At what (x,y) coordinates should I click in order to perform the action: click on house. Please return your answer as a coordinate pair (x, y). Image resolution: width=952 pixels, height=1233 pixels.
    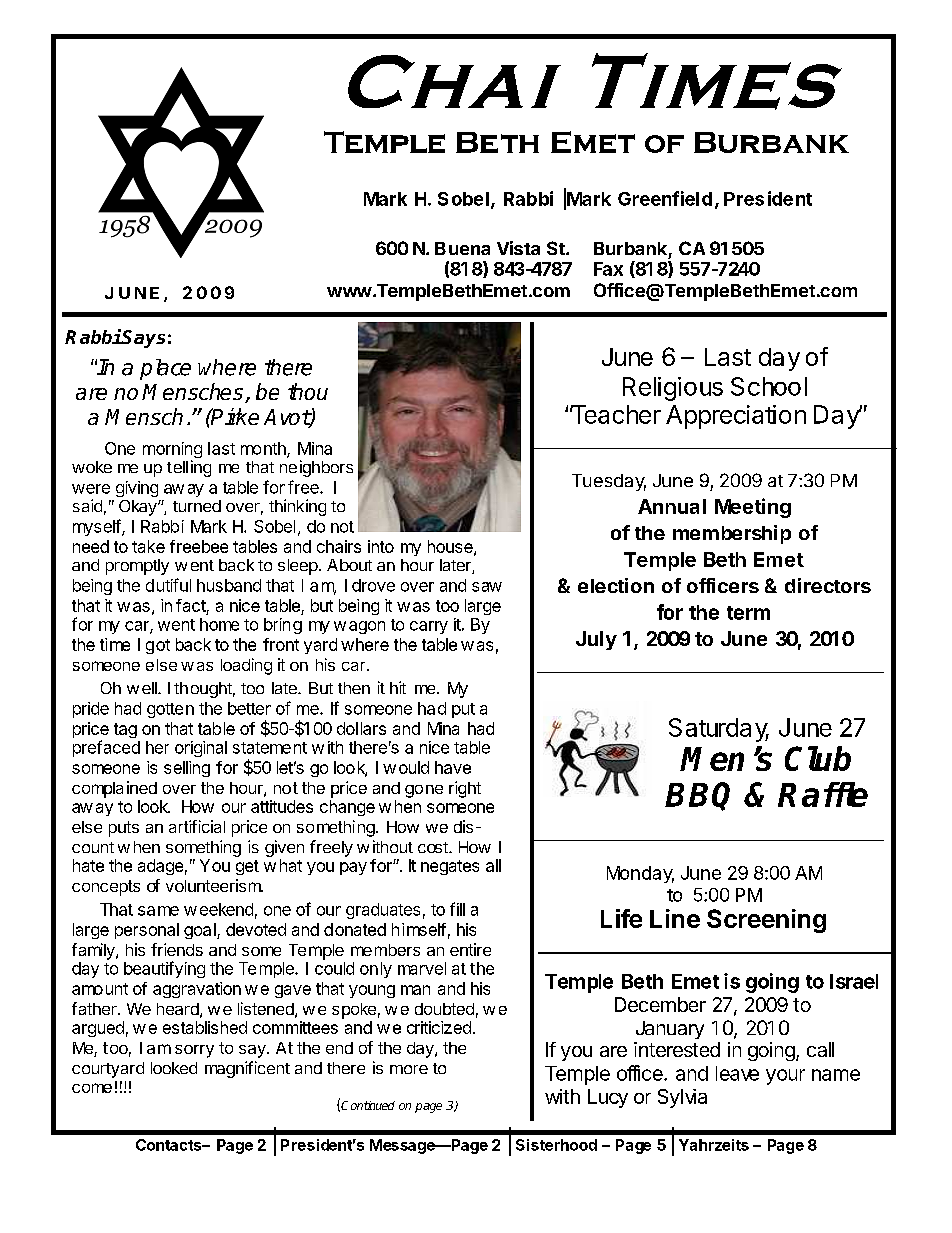
    Looking at the image, I should click on (451, 547).
